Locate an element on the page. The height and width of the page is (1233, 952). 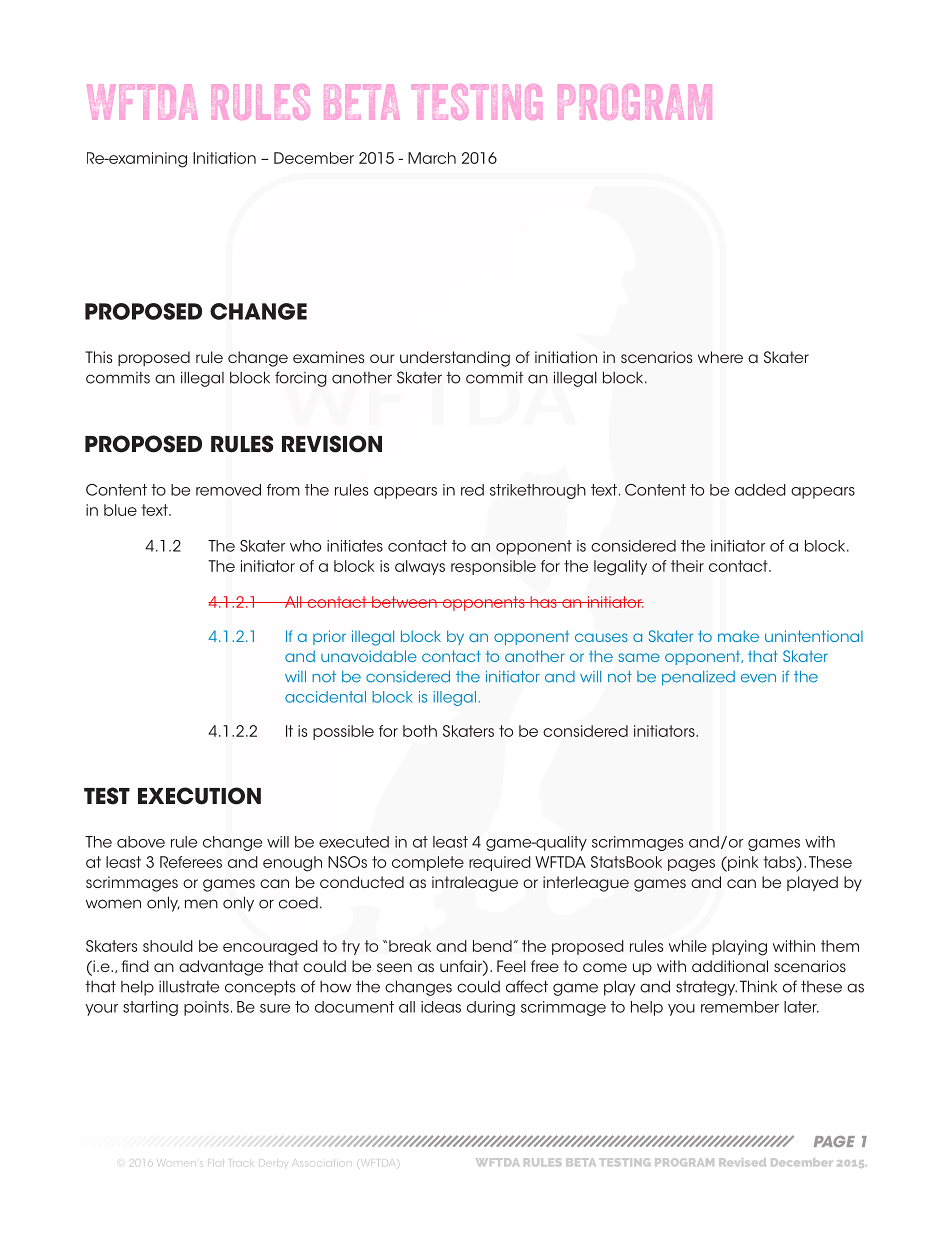
March is located at coordinates (432, 158).
